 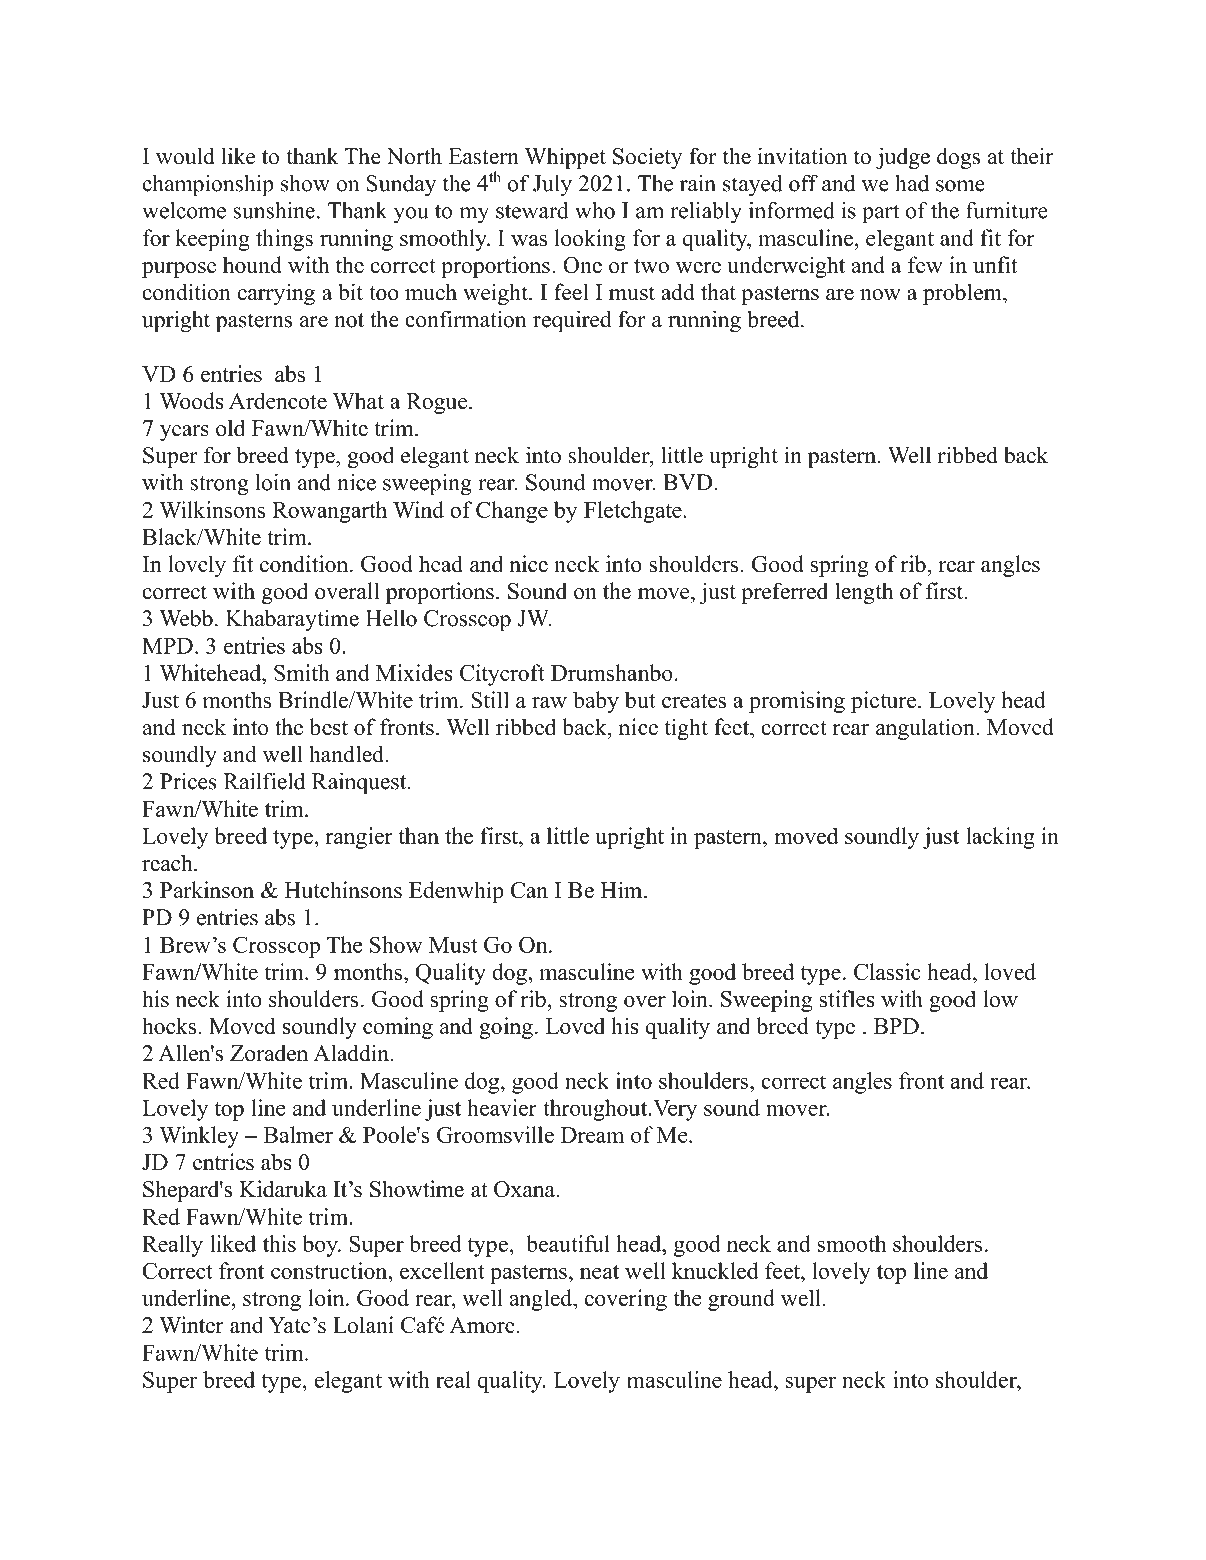 I want to click on BPD, so click(x=896, y=1026).
